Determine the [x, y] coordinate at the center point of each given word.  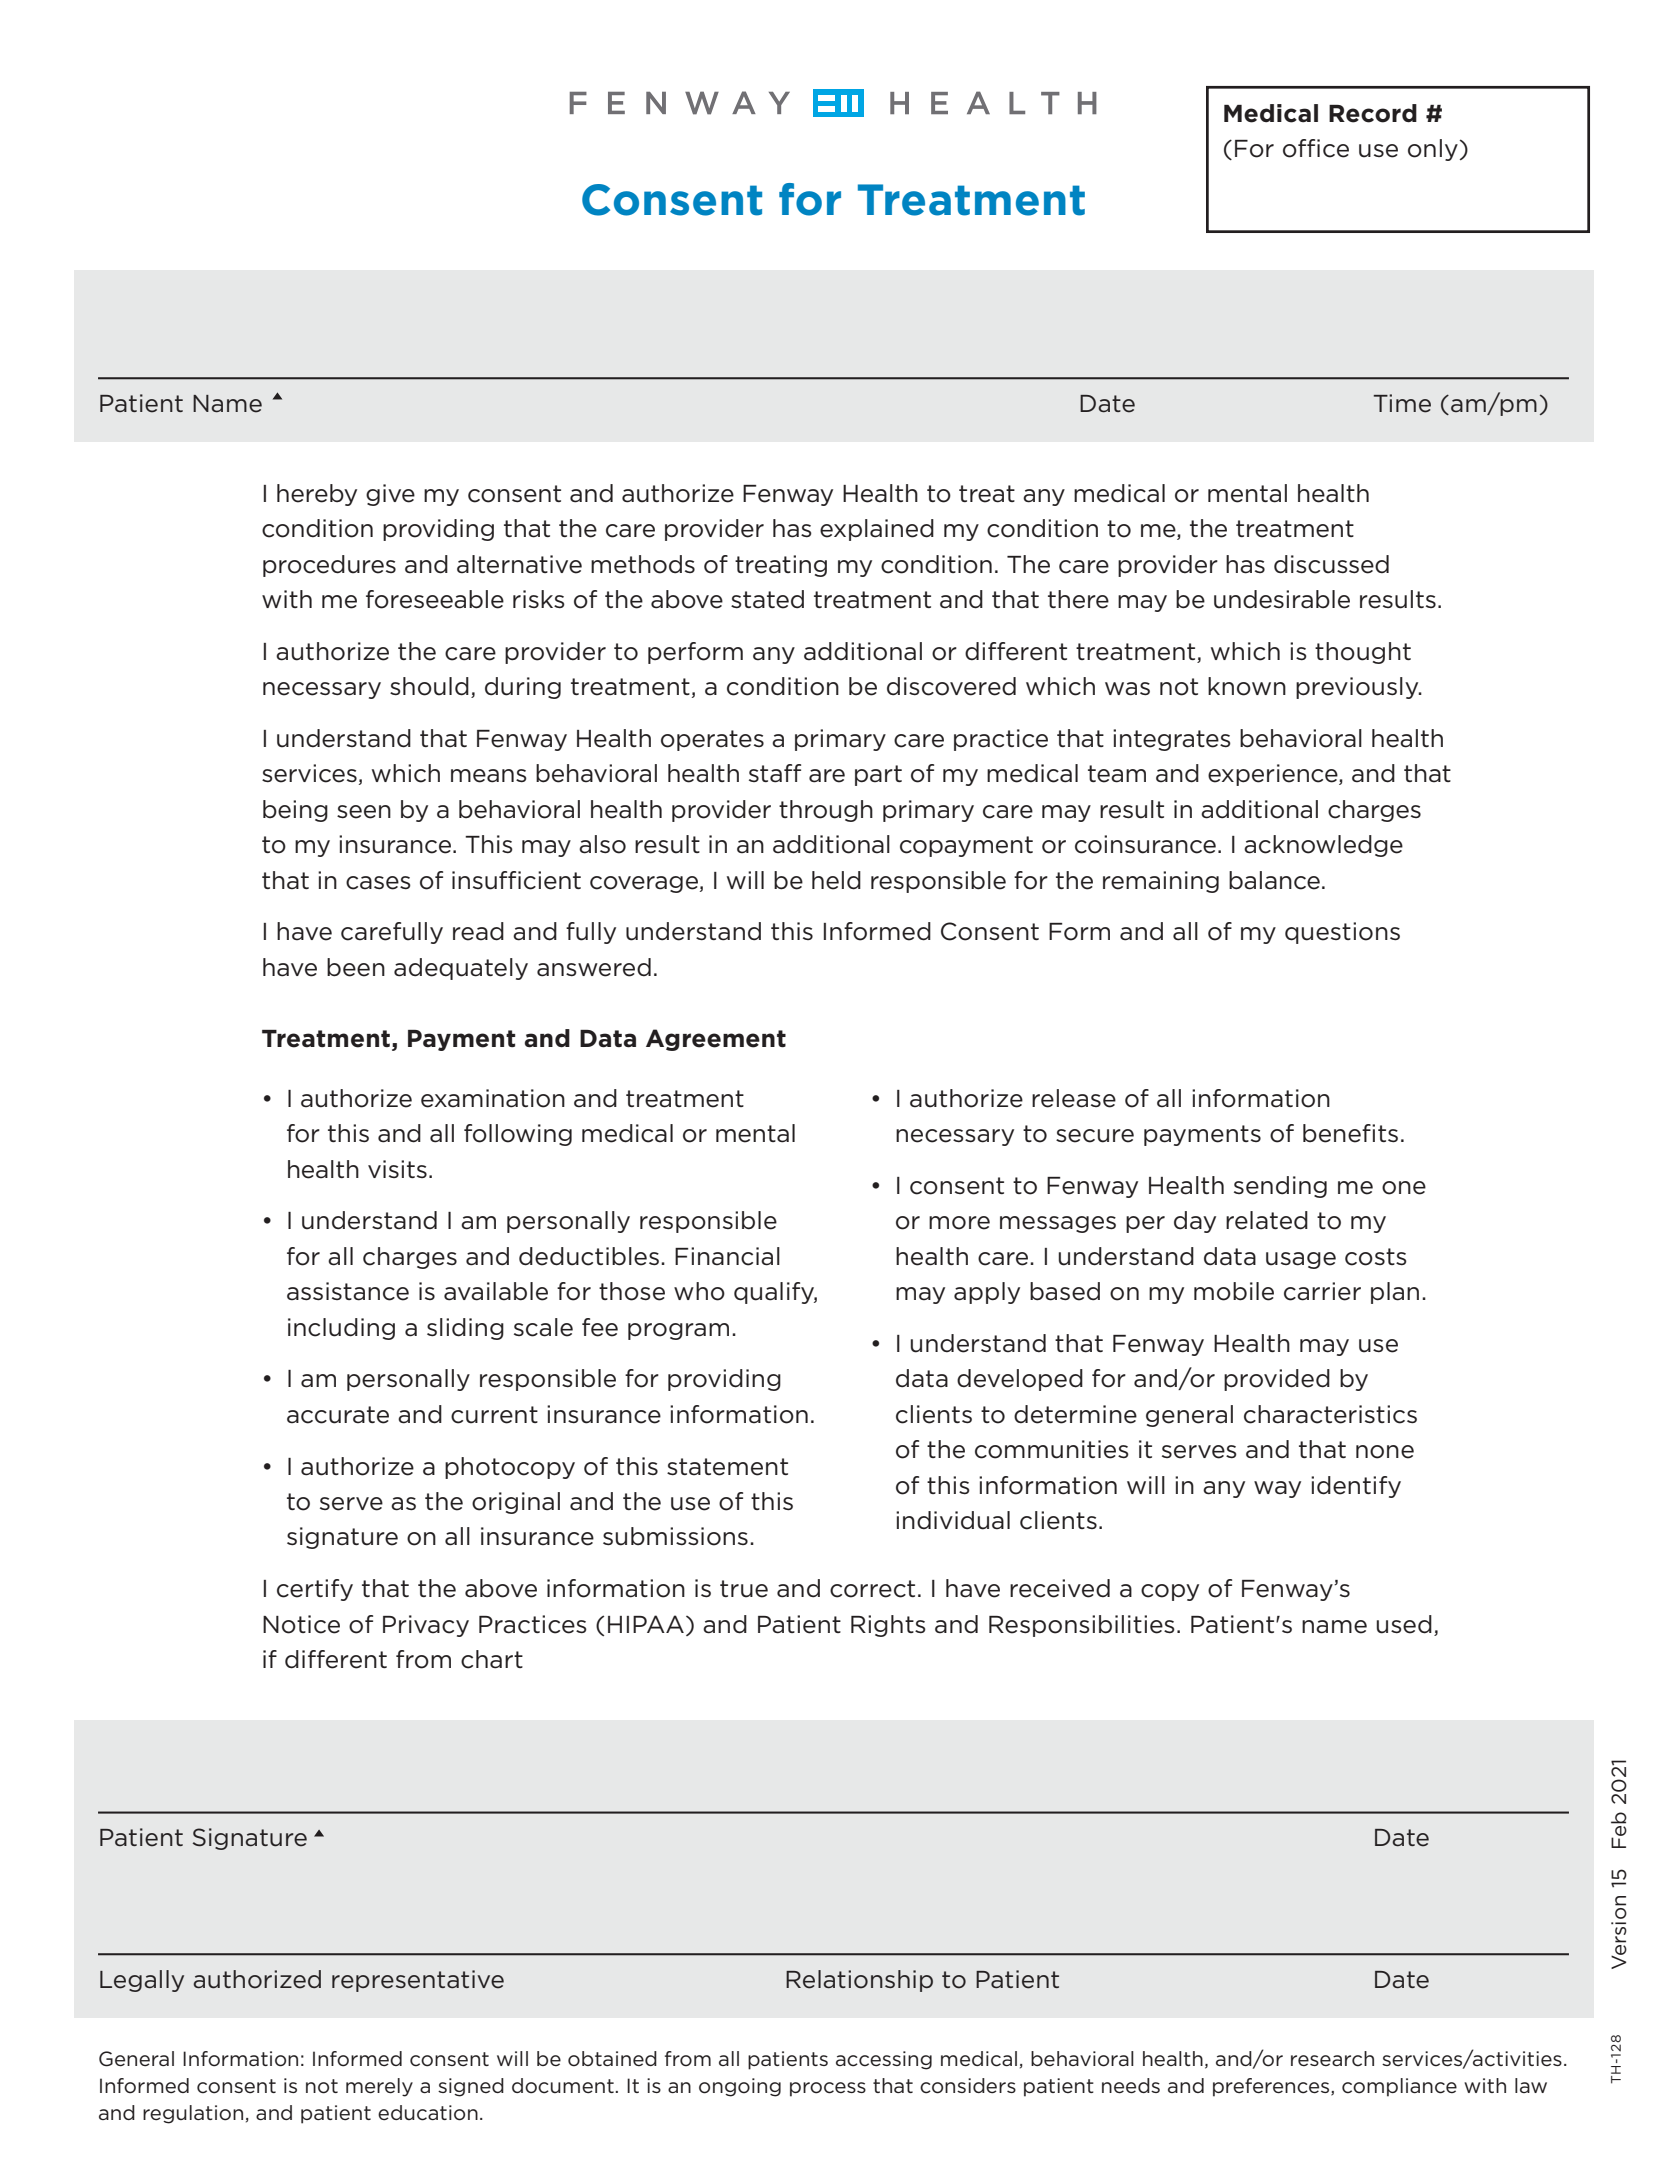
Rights [888, 1626]
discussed [1331, 564]
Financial [727, 1256]
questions [1342, 933]
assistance [348, 1291]
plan [1395, 1293]
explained [877, 530]
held [836, 880]
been [356, 967]
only [1433, 150]
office [1316, 148]
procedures [329, 566]
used [1404, 1624]
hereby [317, 495]
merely [379, 2087]
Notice [301, 1624]
